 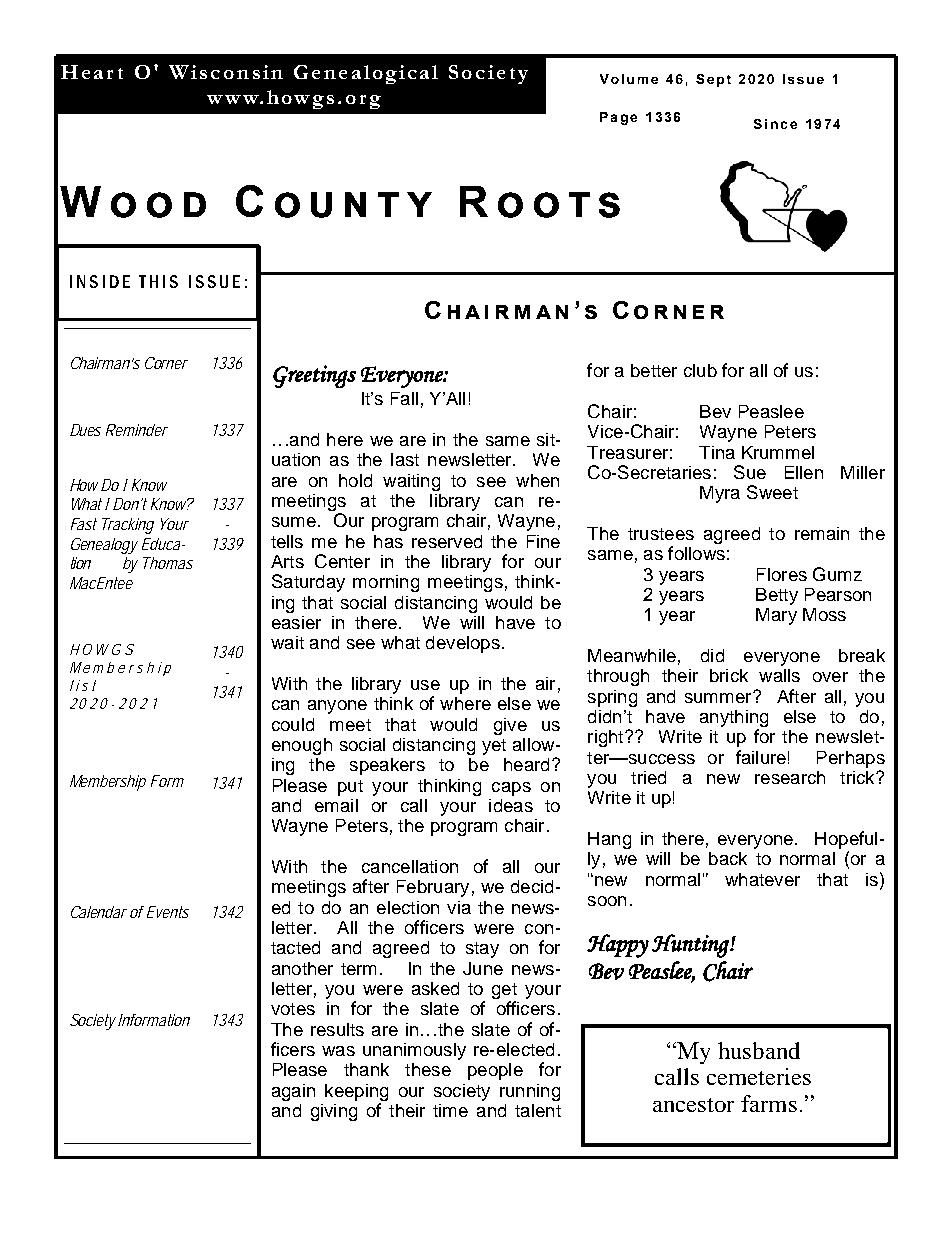 What do you see at coordinates (775, 124) in the page?
I see `Since` at bounding box center [775, 124].
